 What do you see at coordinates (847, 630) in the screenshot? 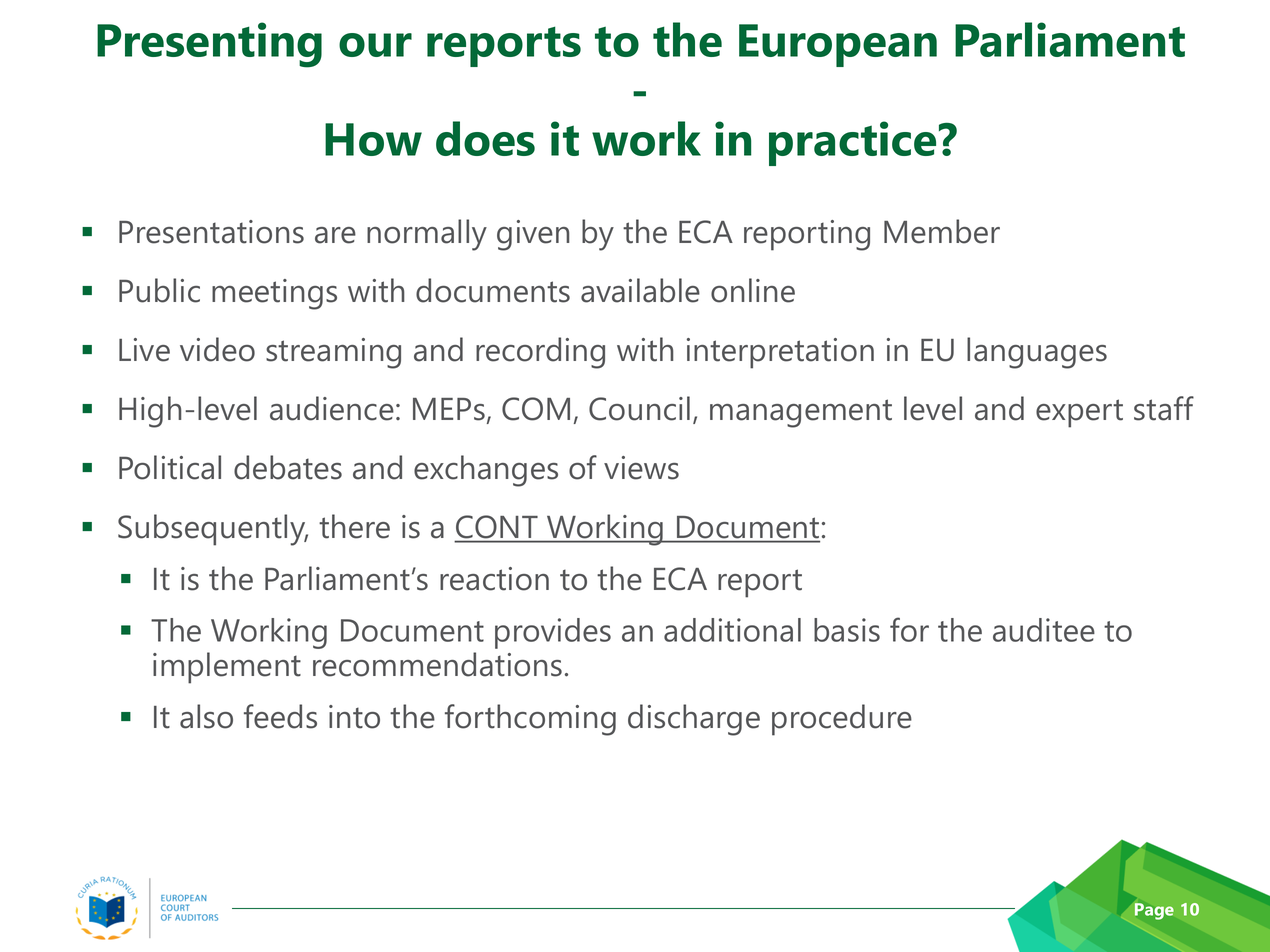
I see `basis` at bounding box center [847, 630].
